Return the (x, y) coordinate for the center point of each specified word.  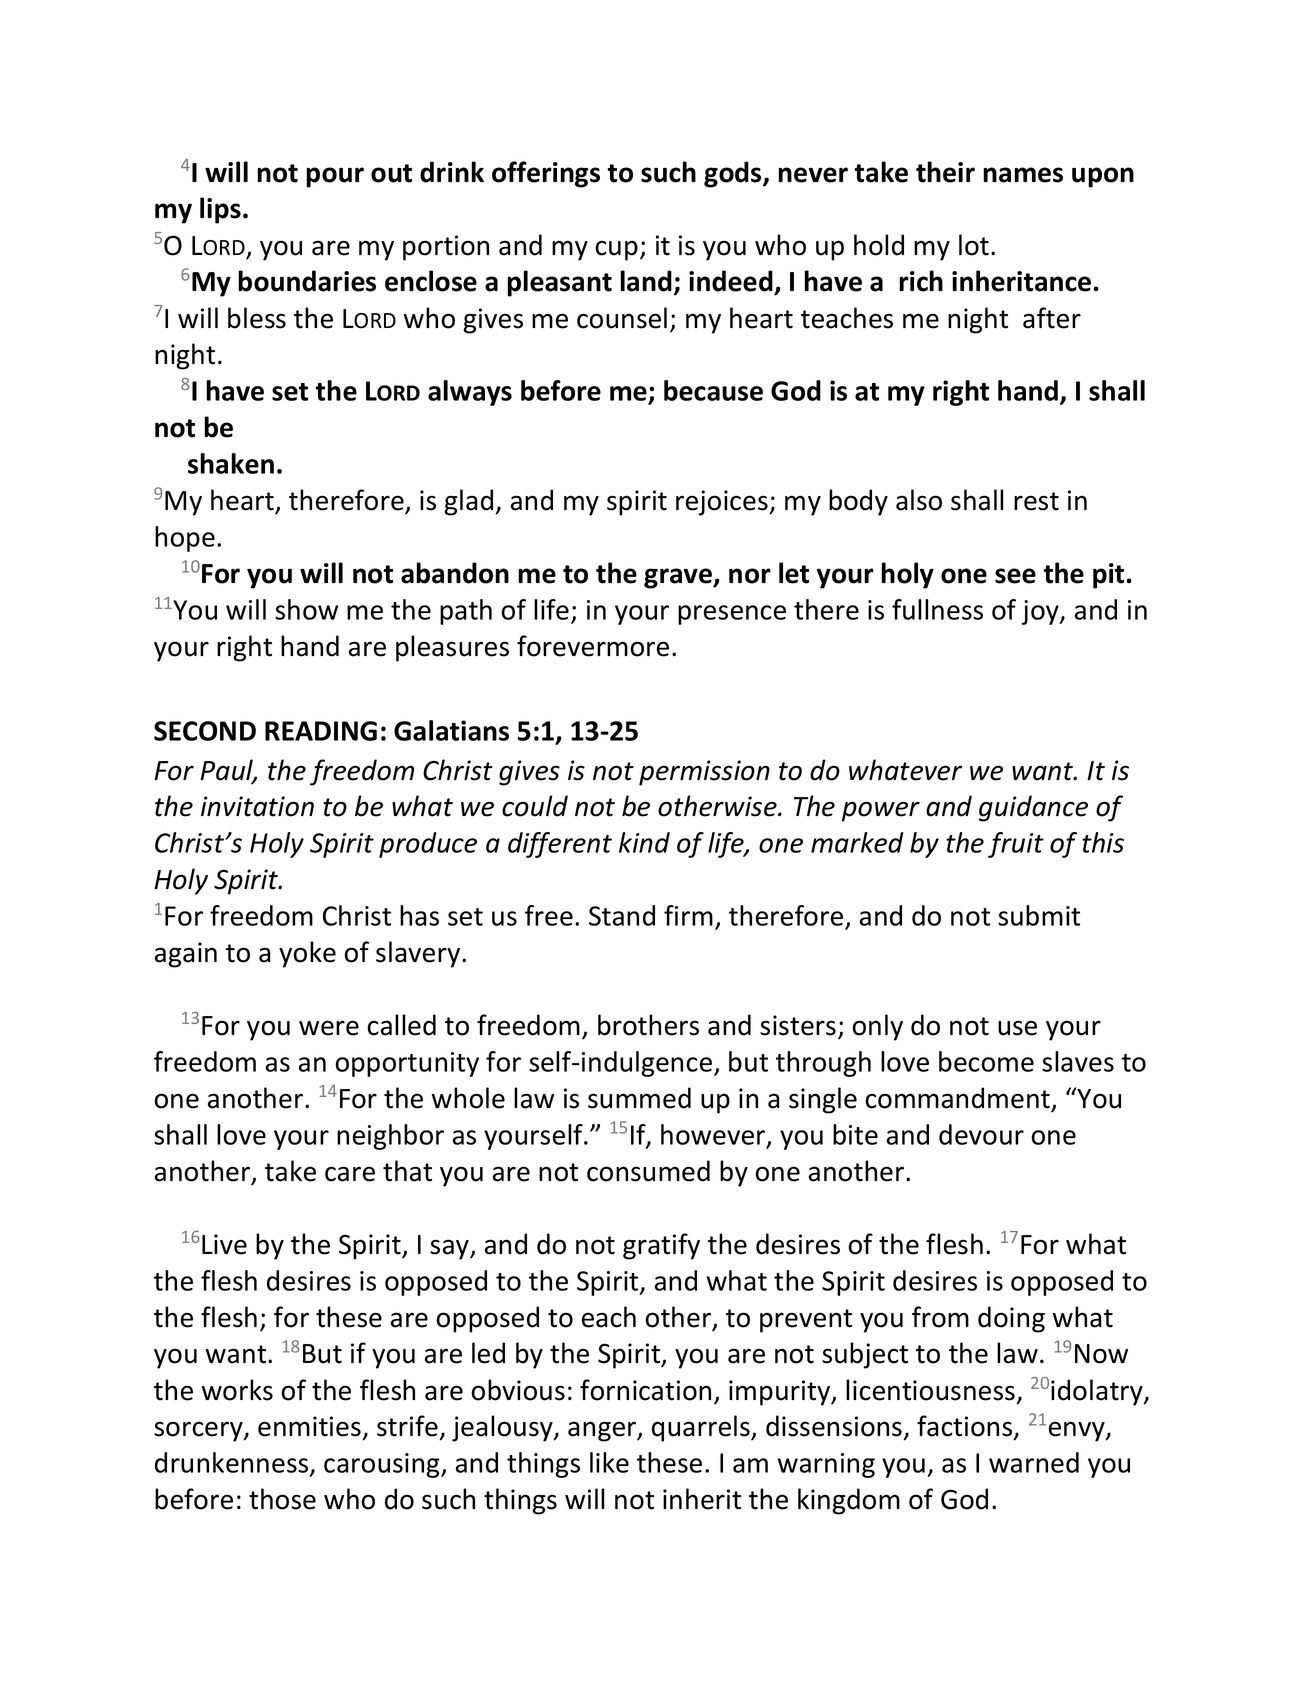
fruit (1016, 845)
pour (335, 177)
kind (644, 842)
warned (1034, 1462)
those (282, 1499)
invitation (257, 806)
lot (974, 245)
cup (616, 250)
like (609, 1462)
